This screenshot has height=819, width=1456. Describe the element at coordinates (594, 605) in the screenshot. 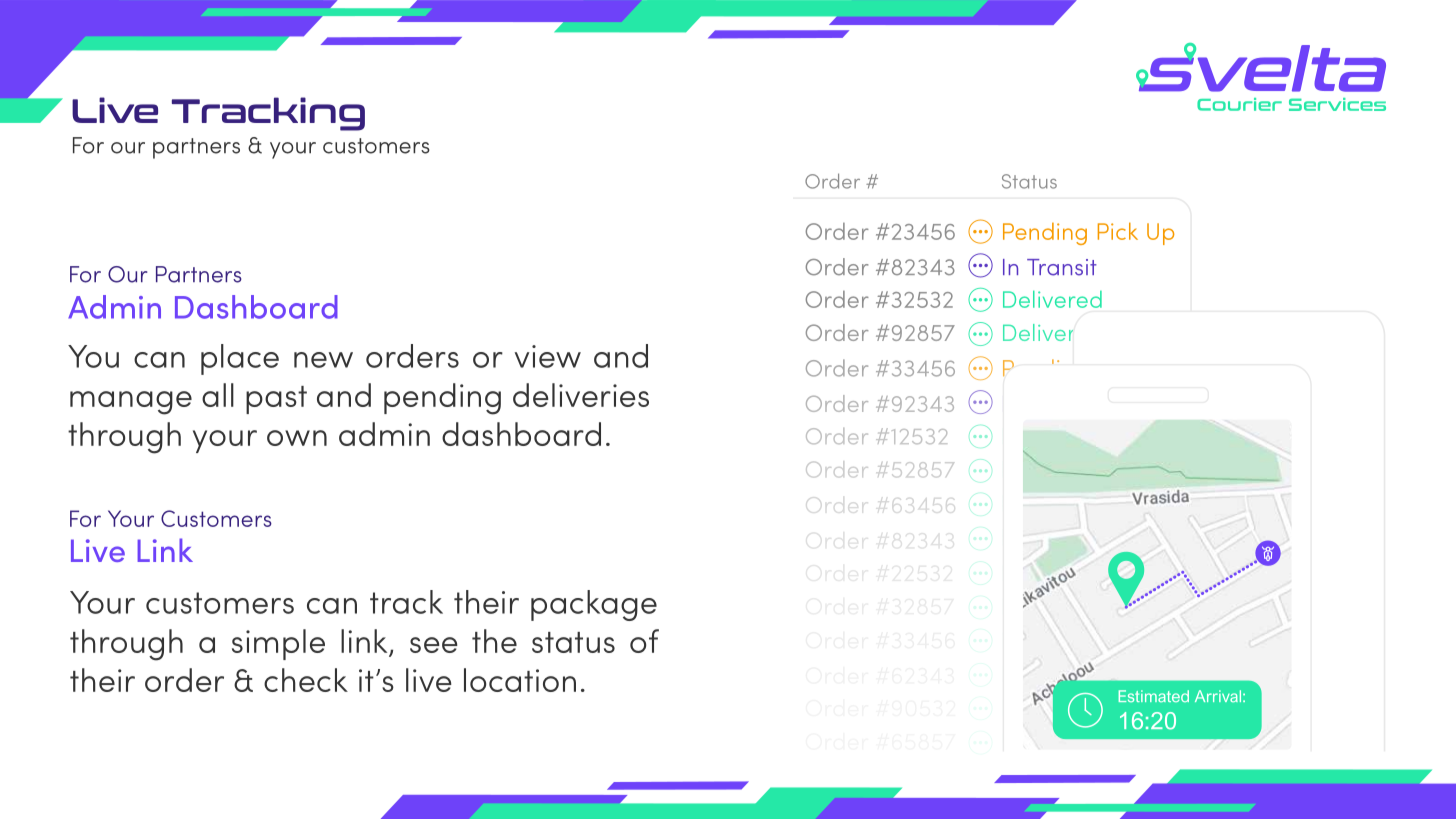

I see `package` at that location.
